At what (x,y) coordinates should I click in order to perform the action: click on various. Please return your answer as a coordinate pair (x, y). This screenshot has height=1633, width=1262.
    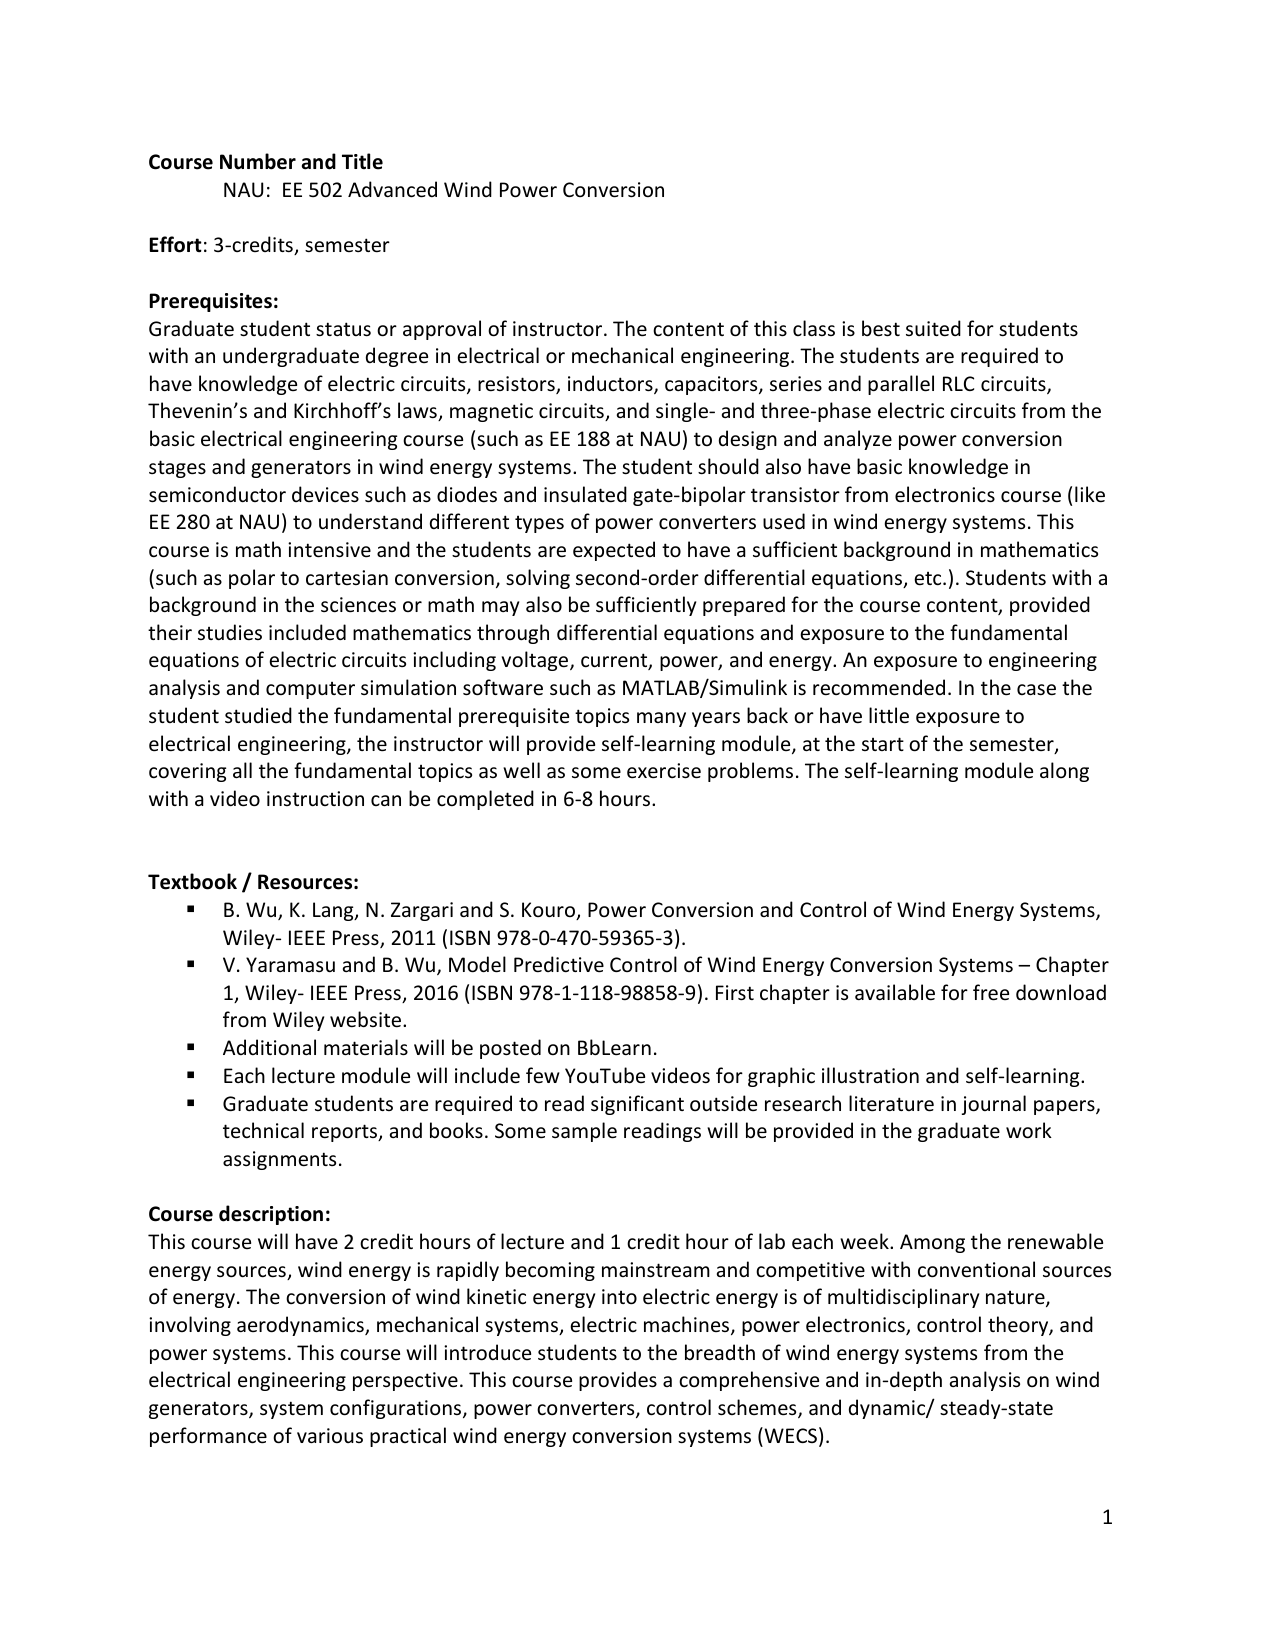
    Looking at the image, I should click on (330, 1435).
